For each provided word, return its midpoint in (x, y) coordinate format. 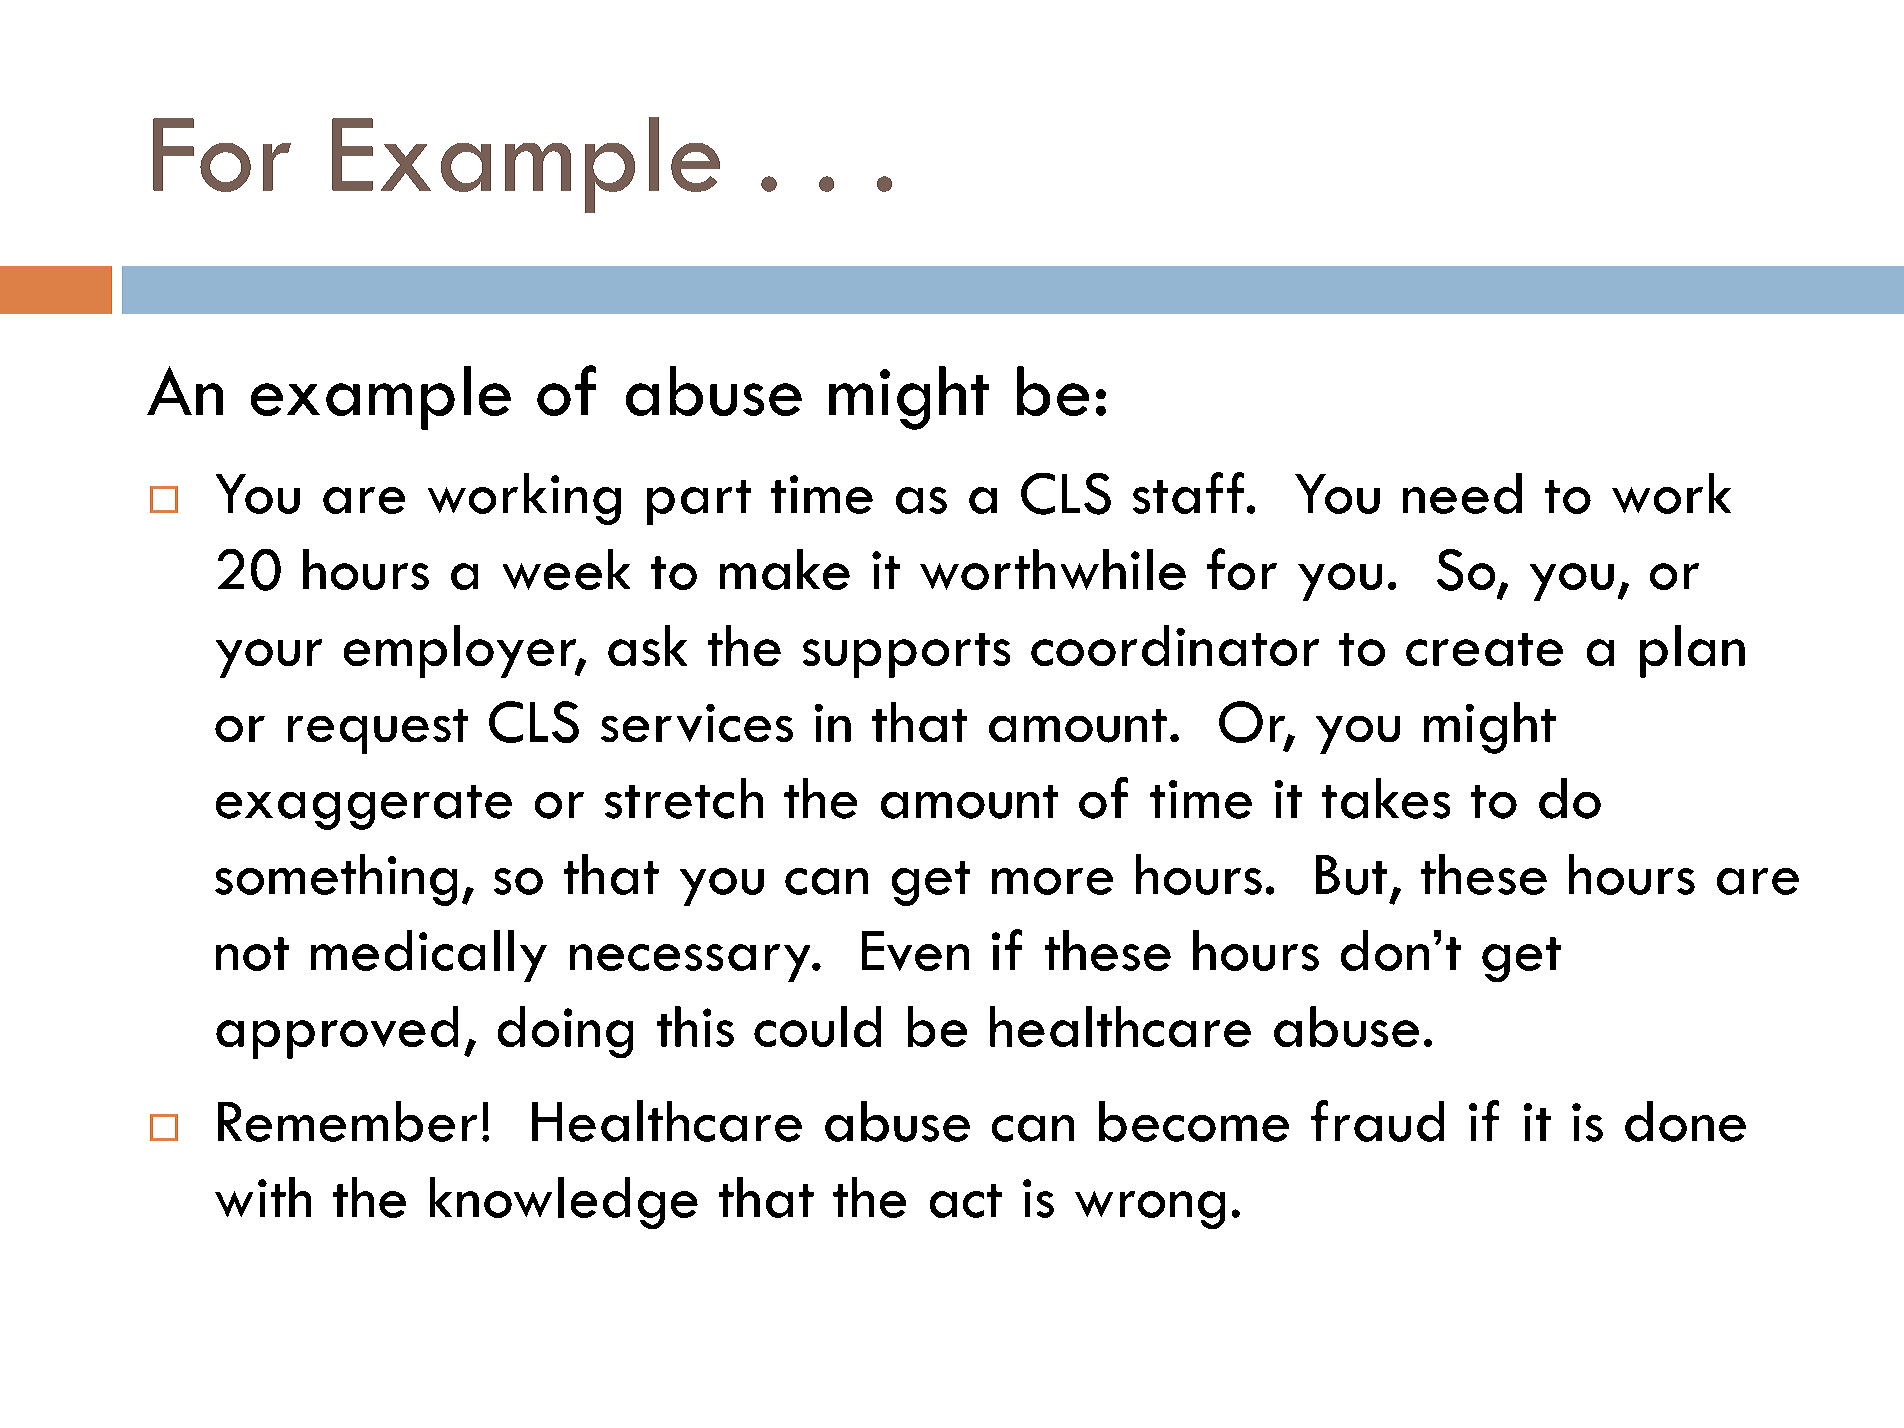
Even (915, 951)
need (1462, 493)
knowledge (564, 1203)
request (378, 731)
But (1351, 875)
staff (1188, 493)
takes (1386, 798)
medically (429, 956)
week (566, 569)
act (966, 1201)
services (697, 723)
